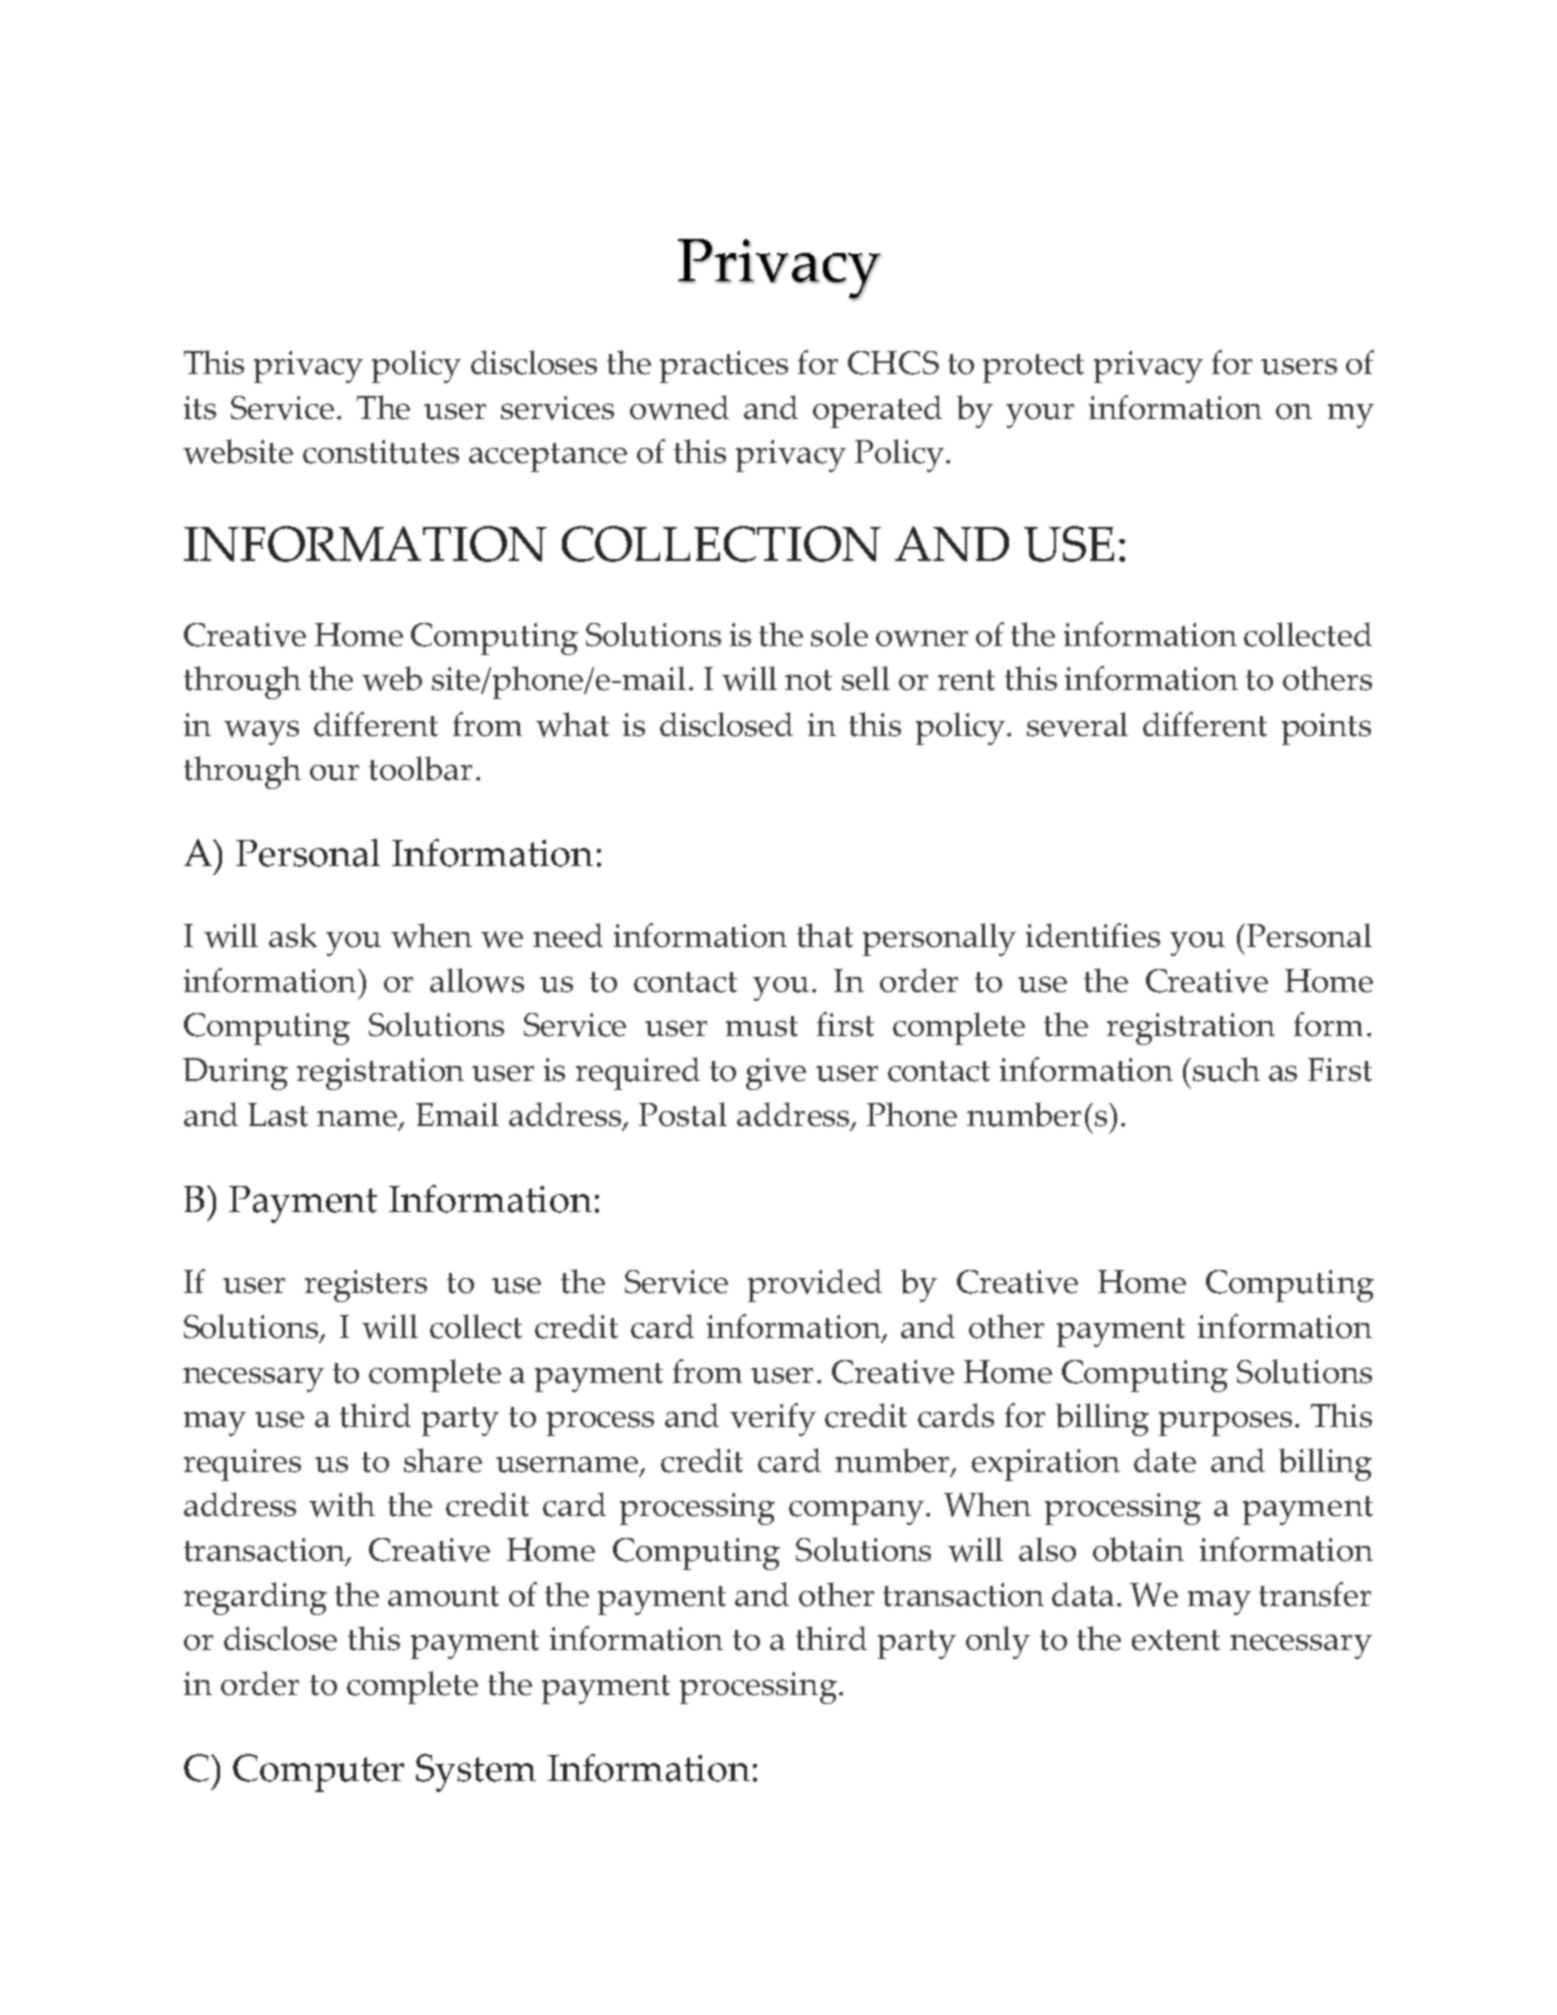 Image resolution: width=1557 pixels, height=2015 pixels. Describe the element at coordinates (998, 1642) in the page. I see `only` at that location.
